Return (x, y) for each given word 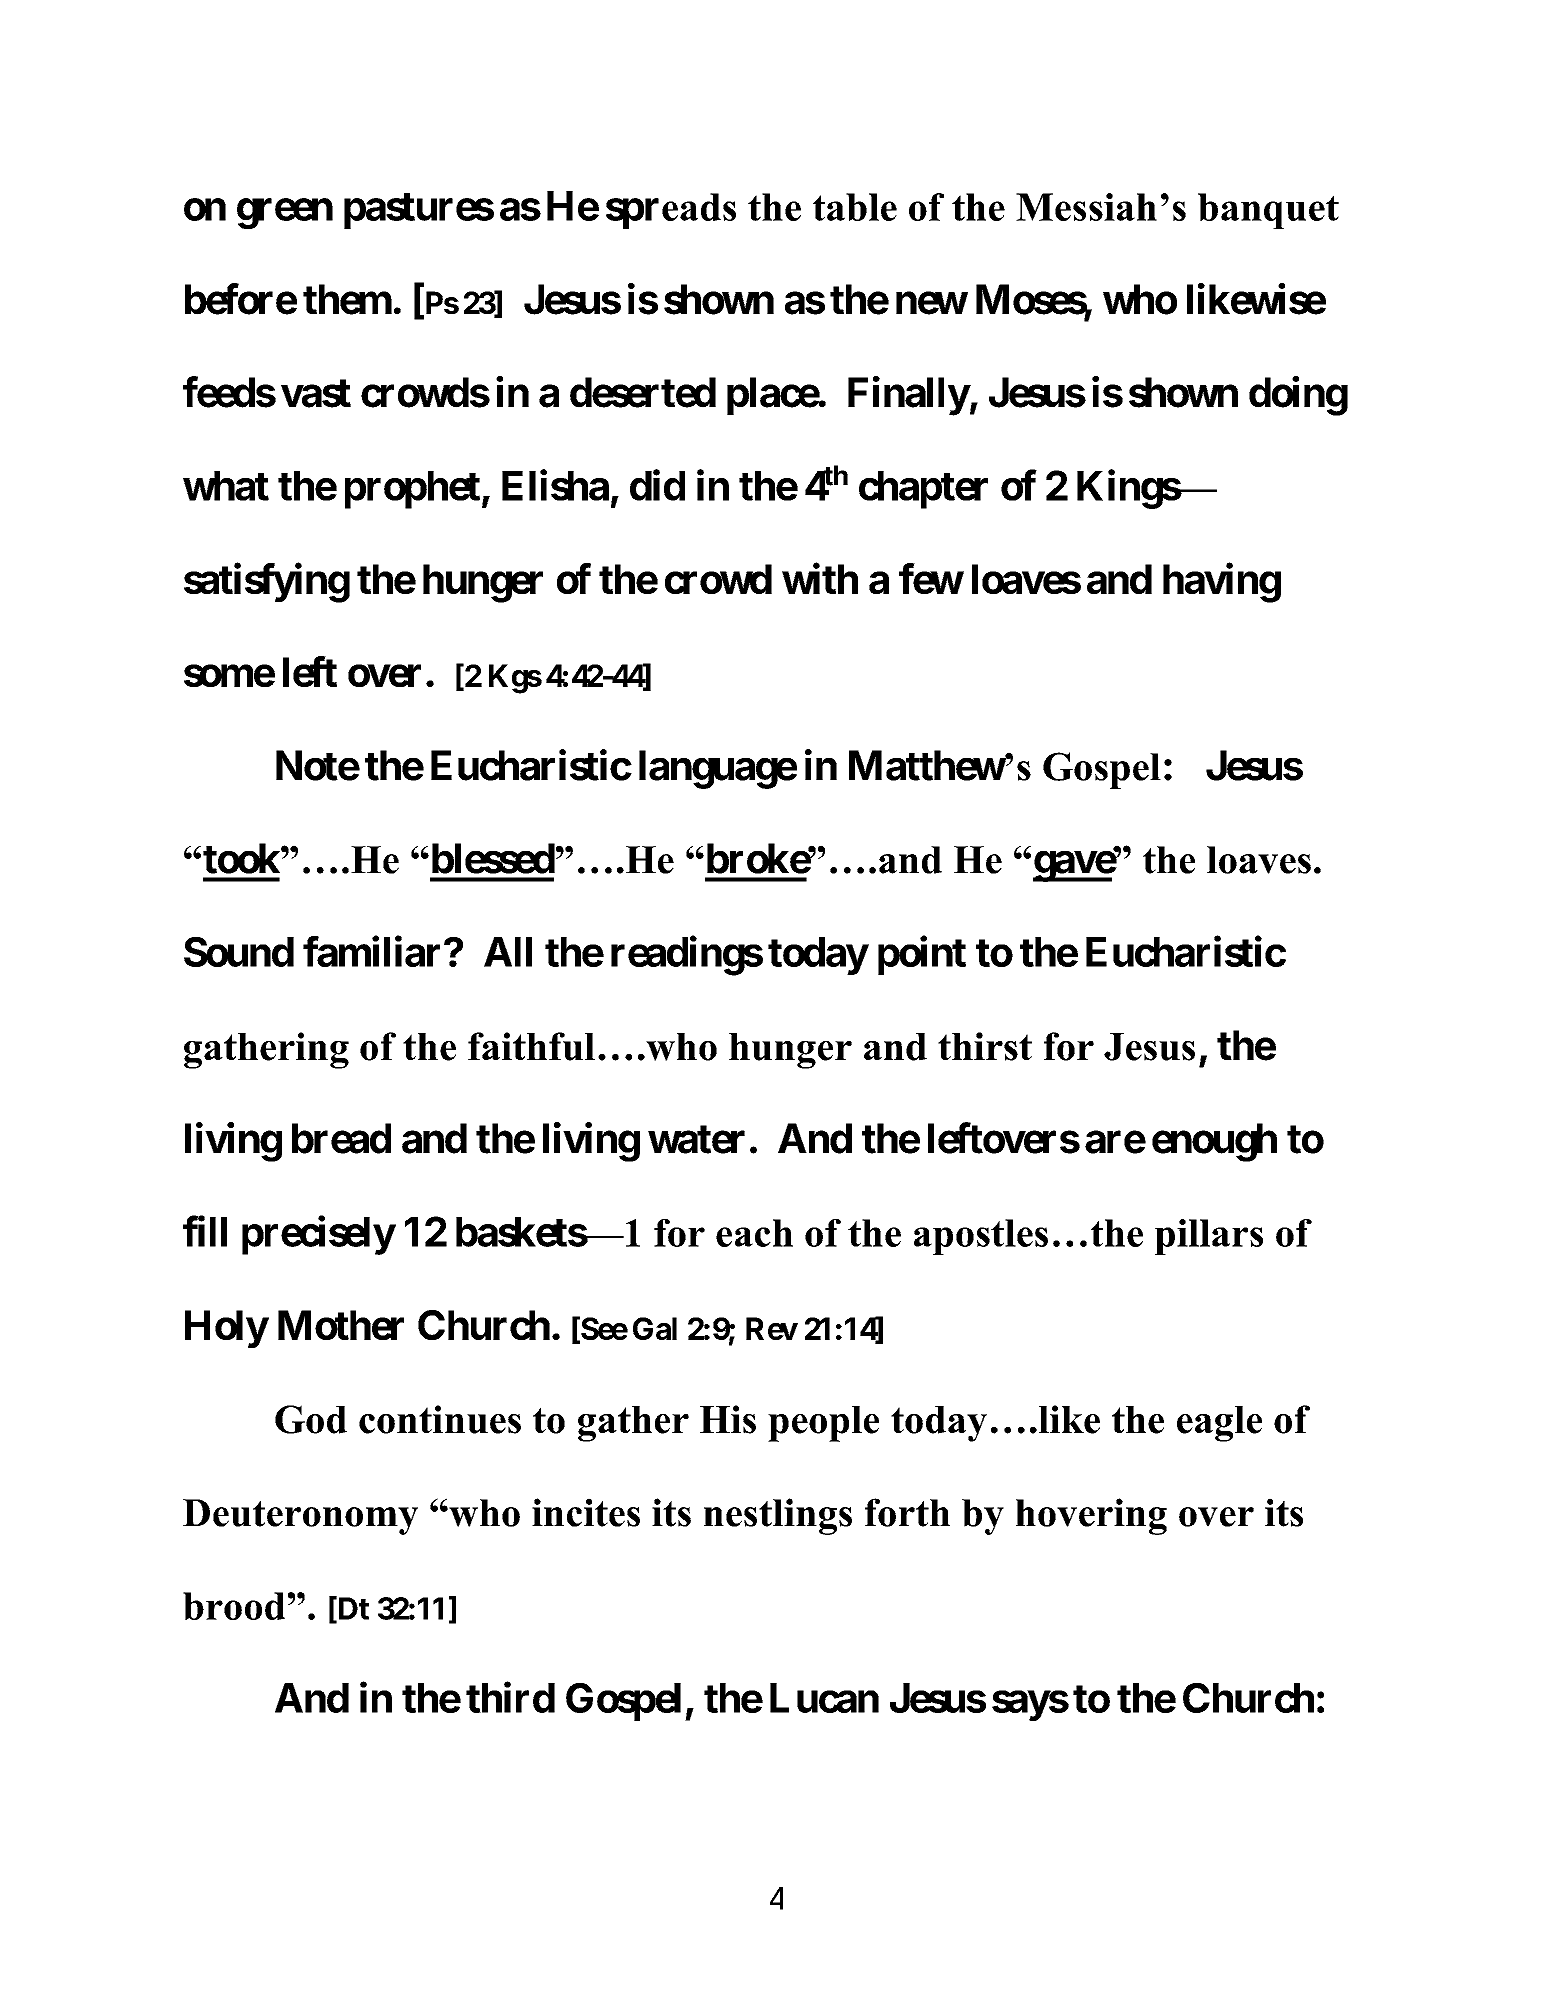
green (285, 214)
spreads (671, 211)
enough (1214, 1142)
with (820, 578)
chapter (923, 490)
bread (341, 1138)
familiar (374, 951)
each (754, 1233)
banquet (1268, 211)
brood (234, 1606)
